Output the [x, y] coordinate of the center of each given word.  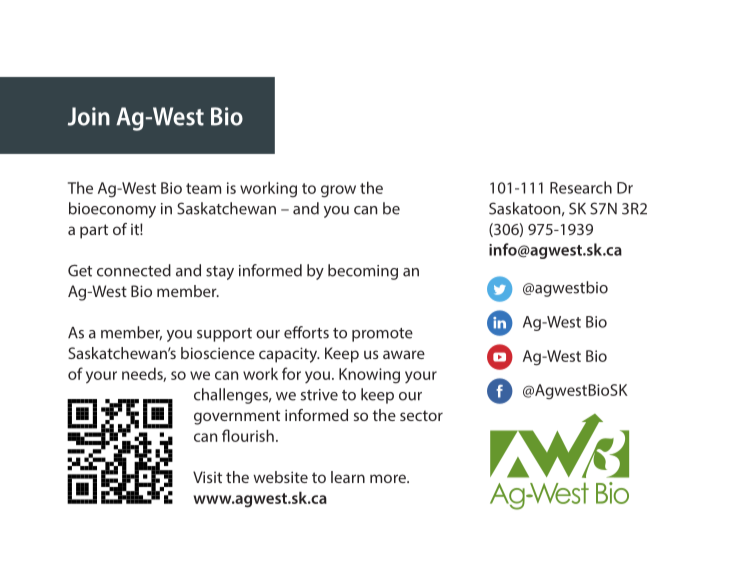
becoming [363, 272]
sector [421, 415]
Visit [207, 477]
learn [348, 477]
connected [134, 270]
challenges [232, 396]
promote [382, 335]
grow [338, 191]
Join [89, 116]
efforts [306, 332]
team [203, 188]
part [94, 231]
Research [581, 187]
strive [319, 395]
